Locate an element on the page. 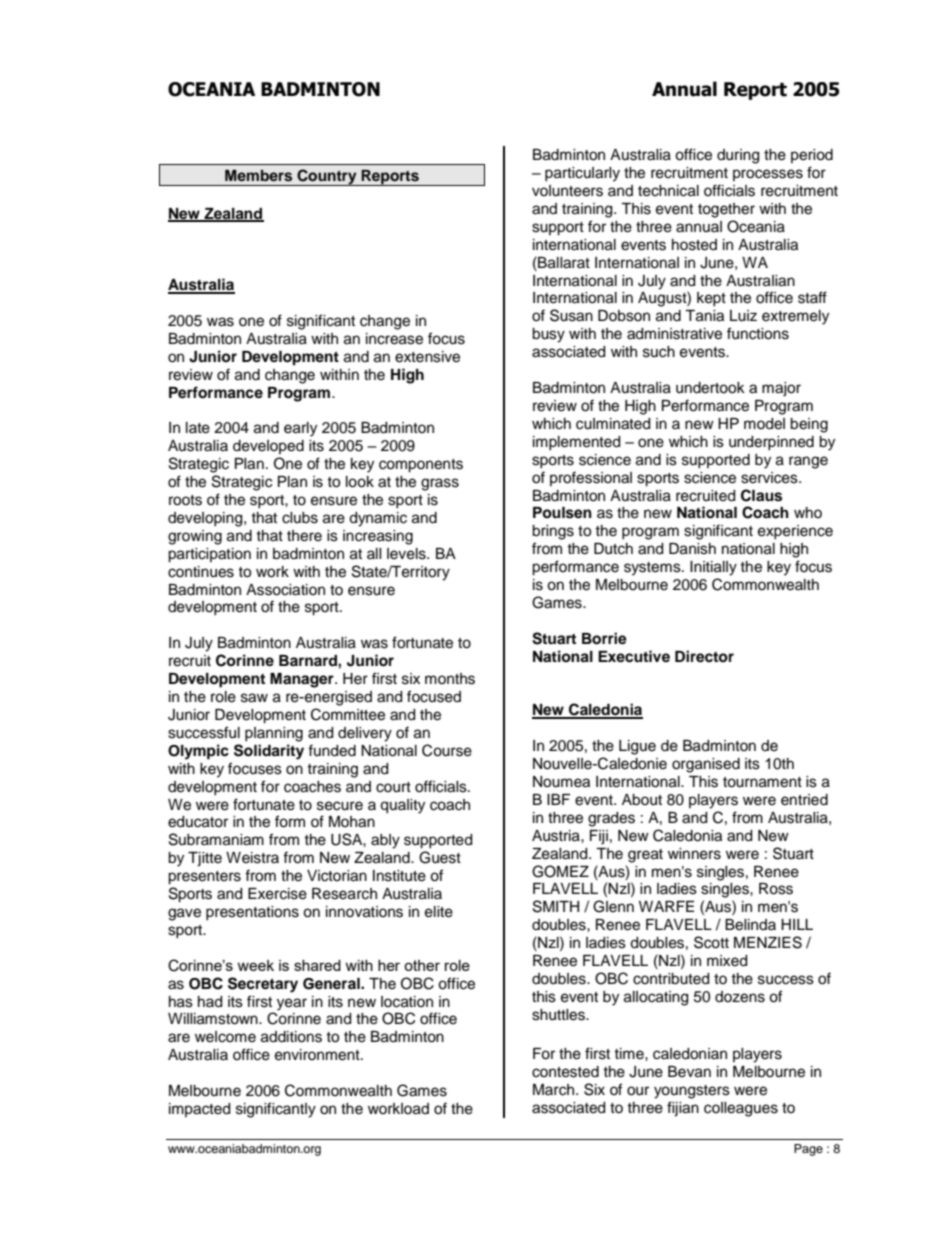 This document has width=952, height=1233. Director is located at coordinates (704, 656).
